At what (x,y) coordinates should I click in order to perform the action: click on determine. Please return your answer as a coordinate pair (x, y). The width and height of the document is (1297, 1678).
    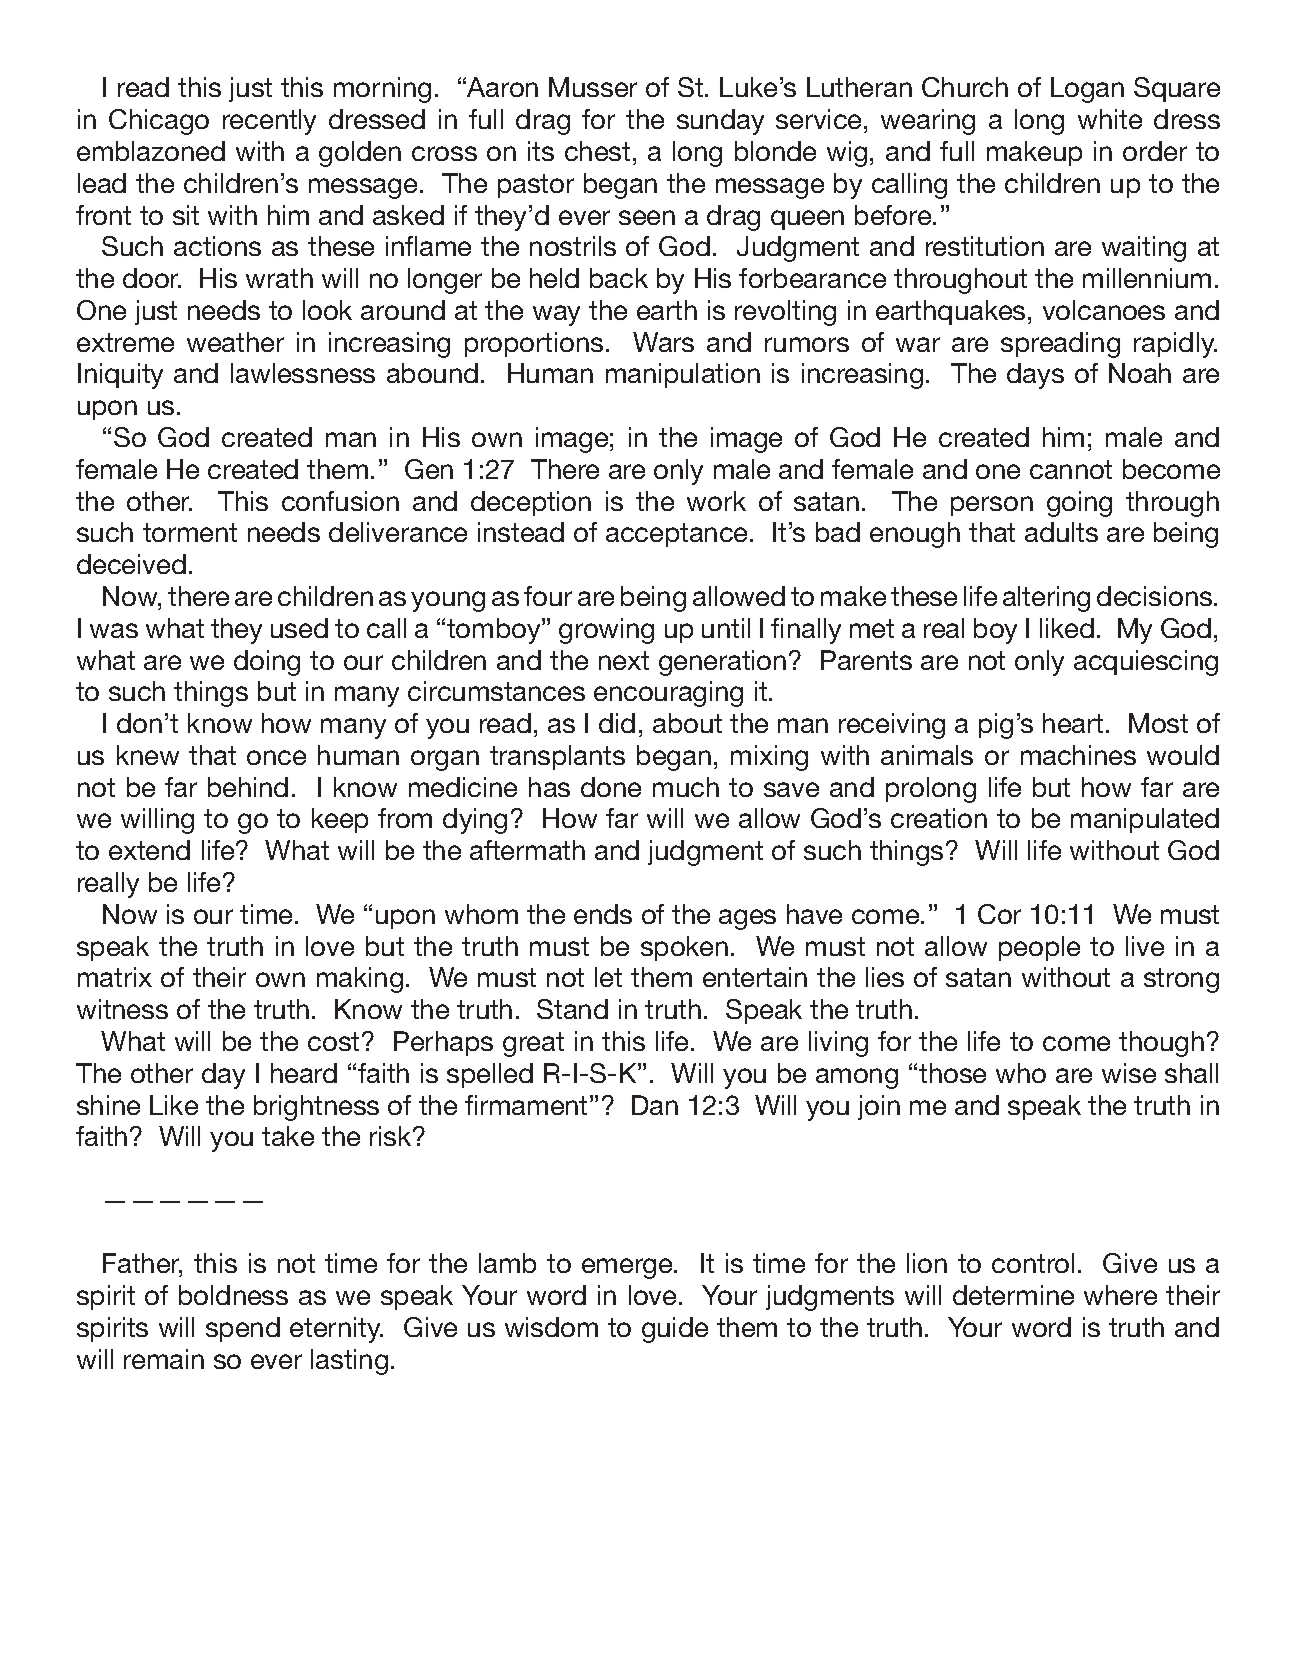
    Looking at the image, I should click on (1013, 1295).
